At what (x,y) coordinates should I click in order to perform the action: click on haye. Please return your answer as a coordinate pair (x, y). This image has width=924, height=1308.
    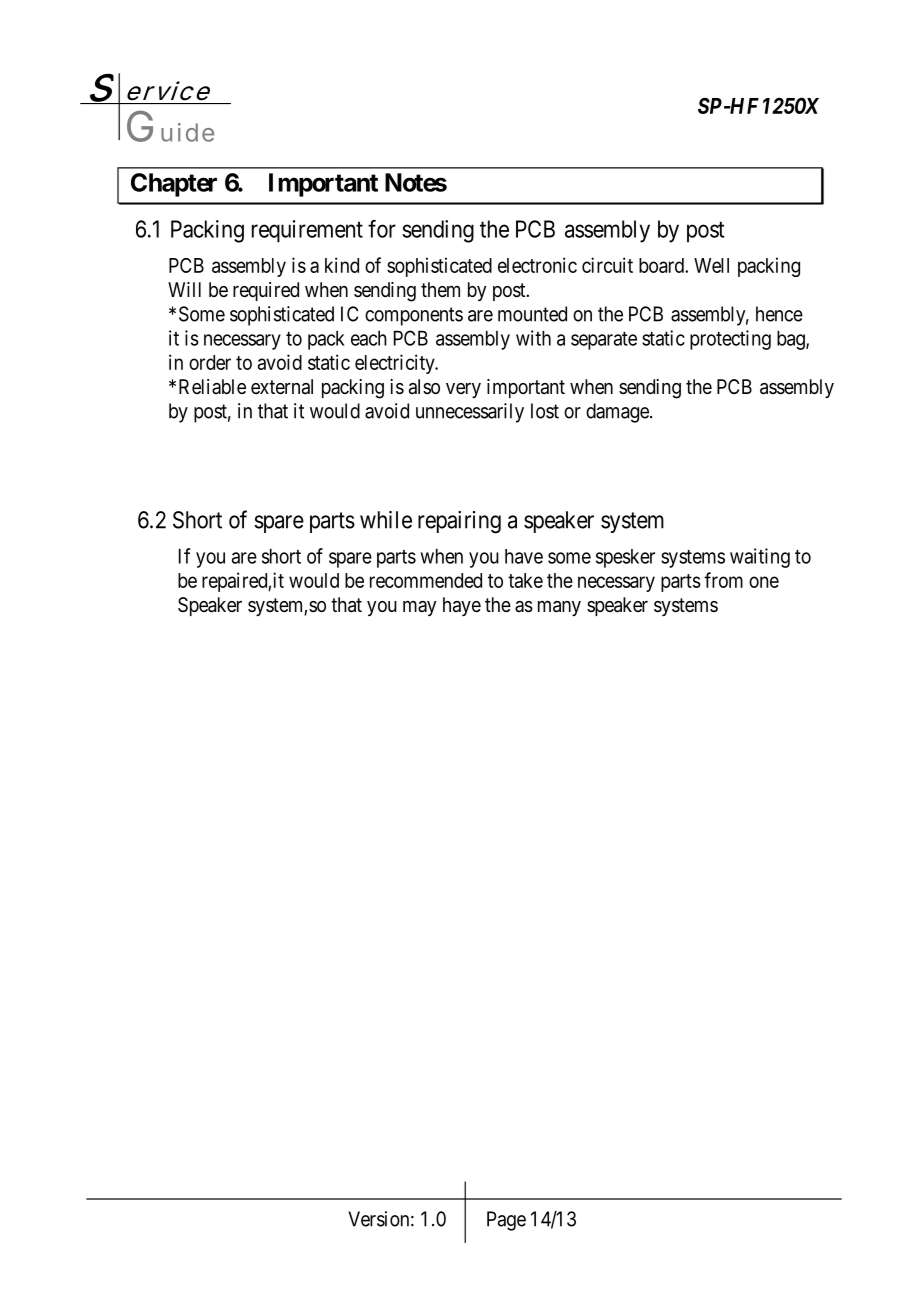
    Looking at the image, I should click on (462, 606).
